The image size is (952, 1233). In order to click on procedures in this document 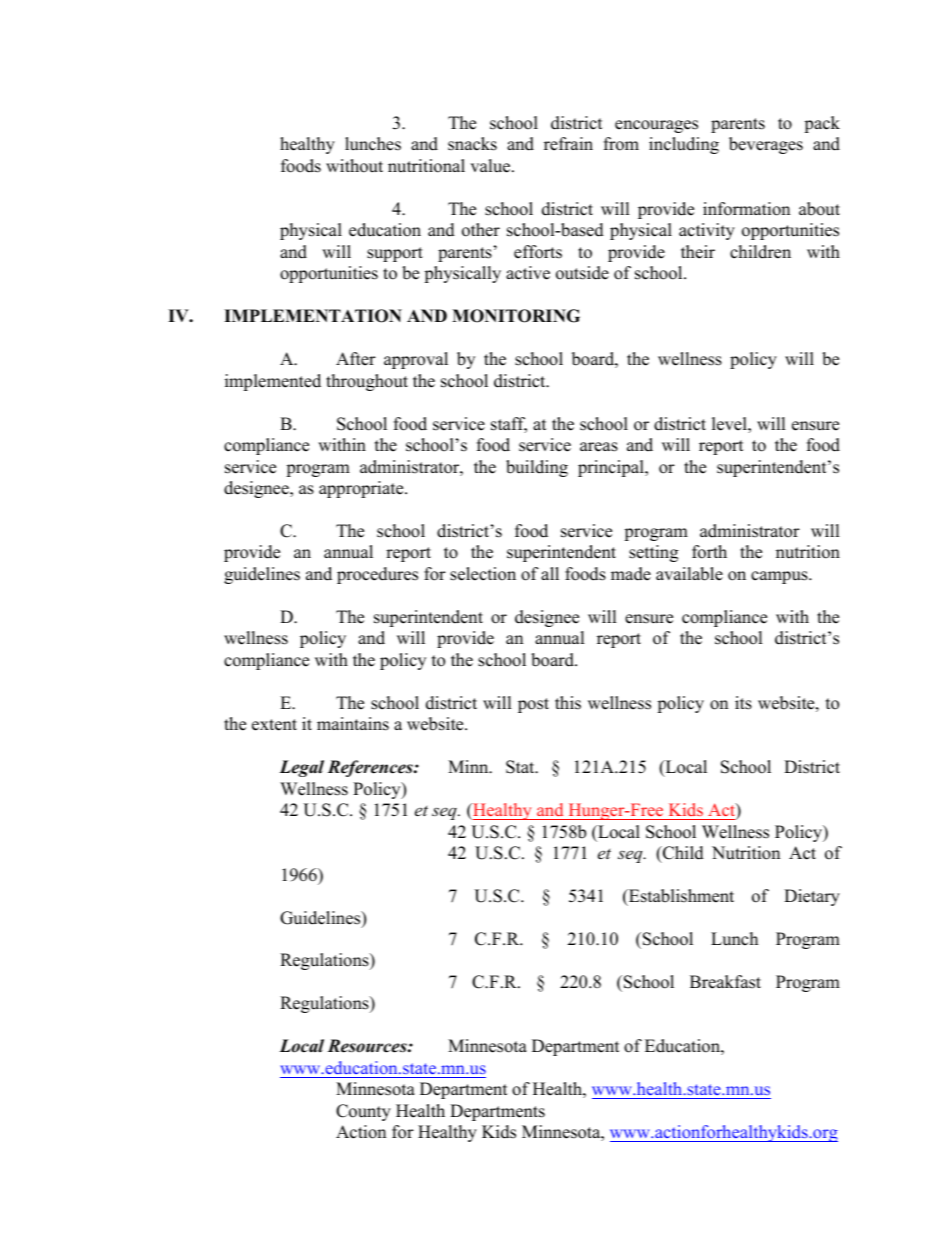, I will do `click(377, 575)`.
